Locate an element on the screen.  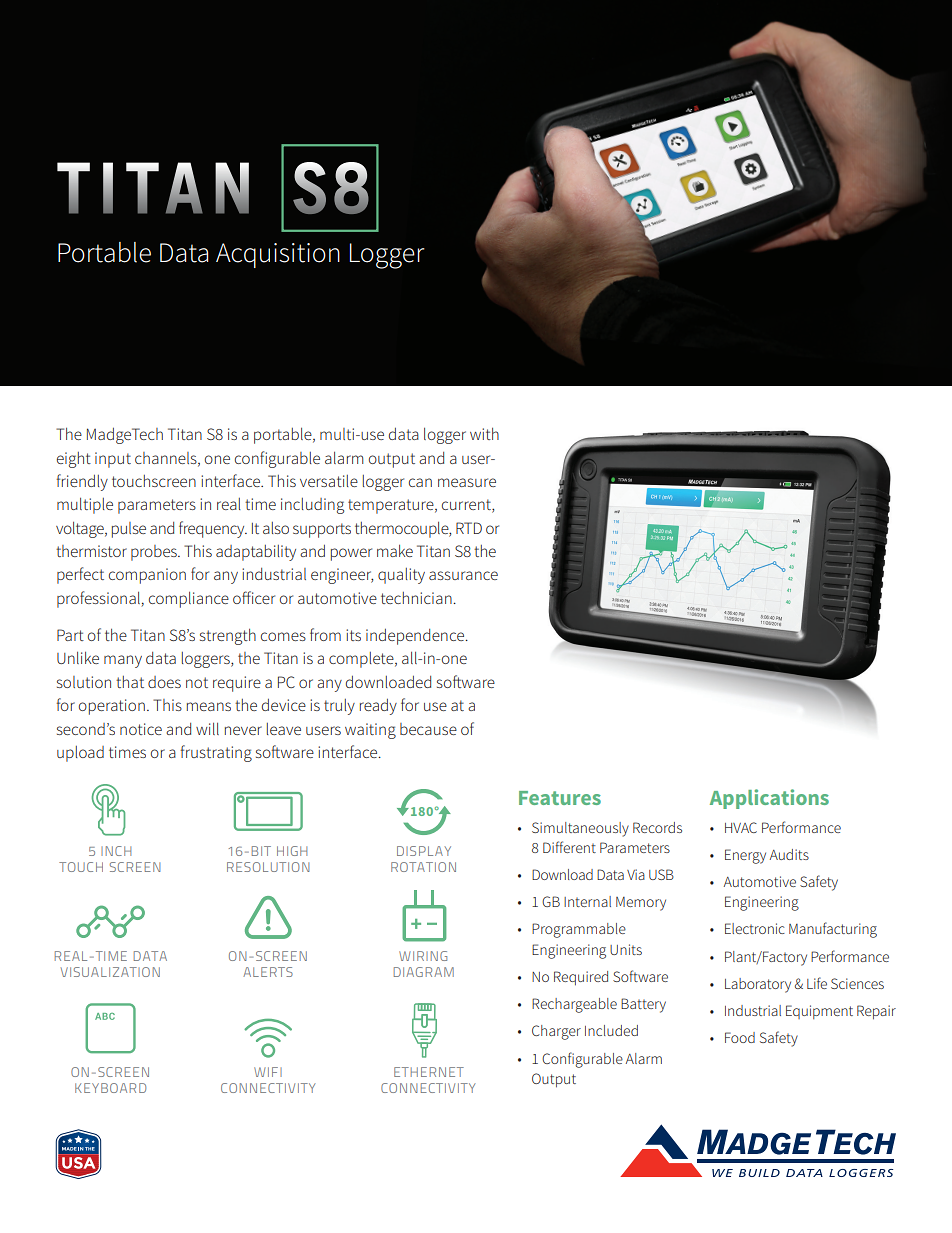
Applications is located at coordinates (769, 799).
